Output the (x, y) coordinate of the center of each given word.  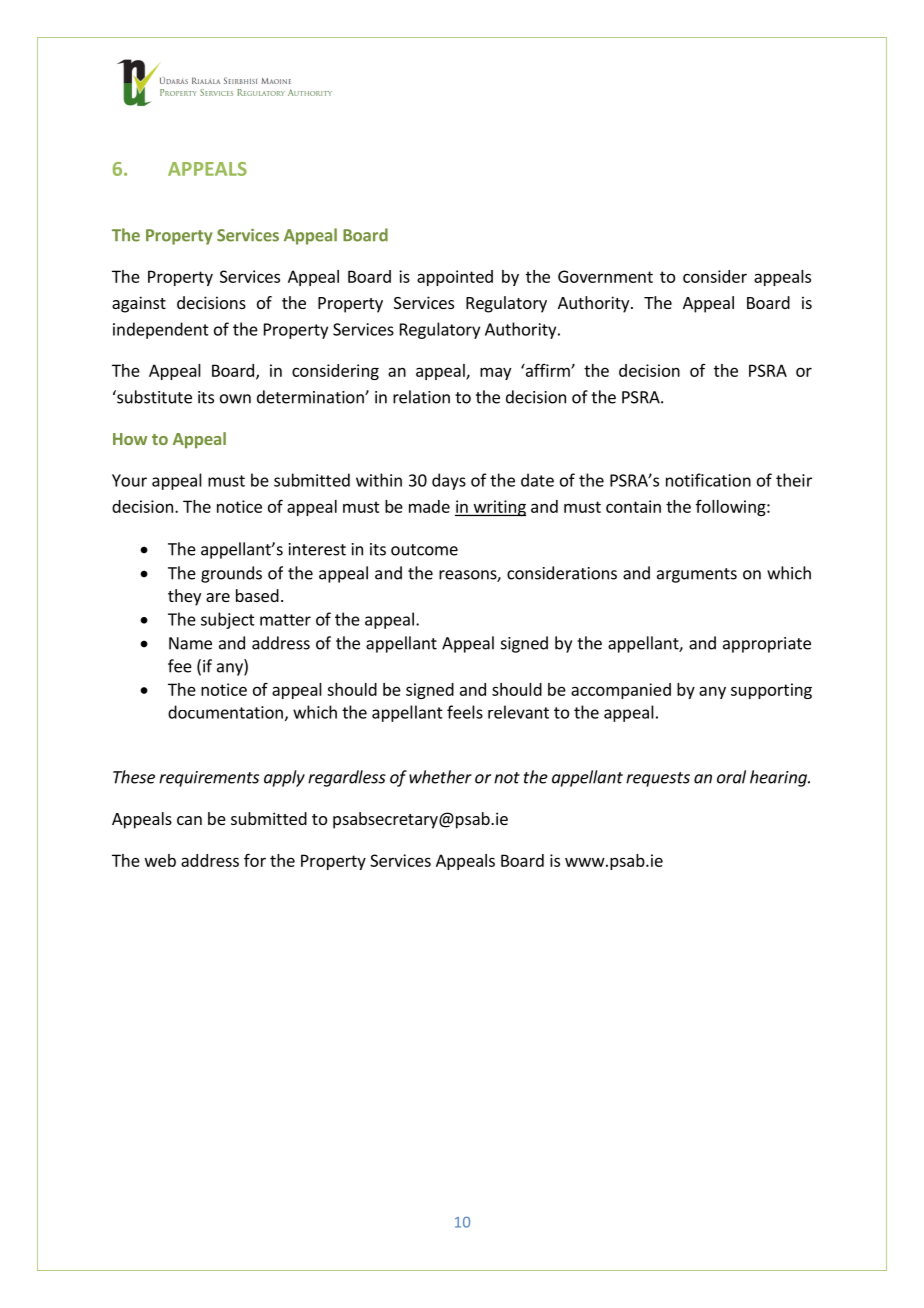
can (189, 820)
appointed (455, 278)
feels (465, 712)
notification (708, 480)
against (139, 304)
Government (605, 276)
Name (190, 643)
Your (129, 480)
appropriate (767, 645)
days (449, 481)
